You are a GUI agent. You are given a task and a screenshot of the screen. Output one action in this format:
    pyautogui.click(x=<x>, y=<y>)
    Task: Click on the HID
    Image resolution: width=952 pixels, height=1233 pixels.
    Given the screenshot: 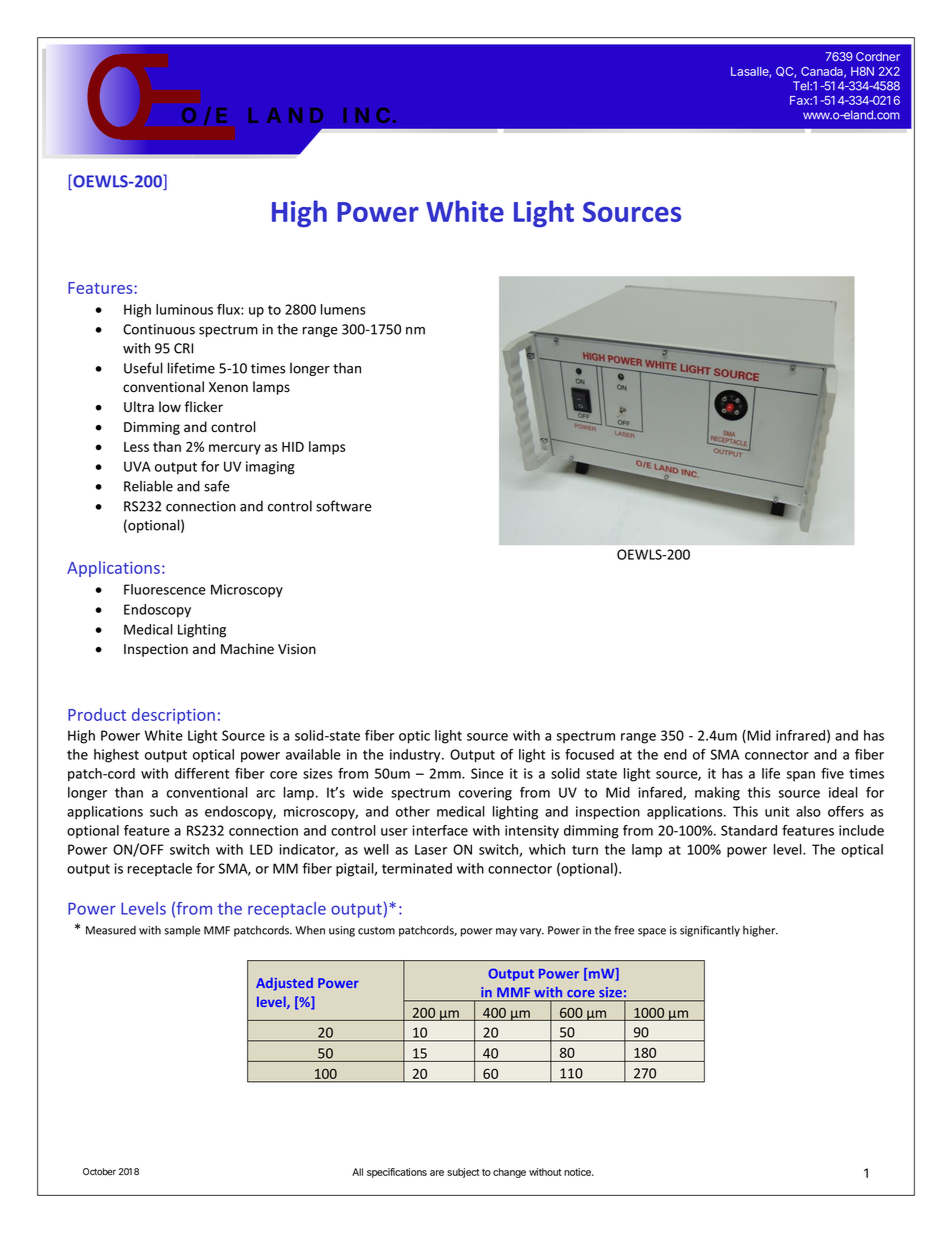 What is the action you would take?
    pyautogui.click(x=293, y=447)
